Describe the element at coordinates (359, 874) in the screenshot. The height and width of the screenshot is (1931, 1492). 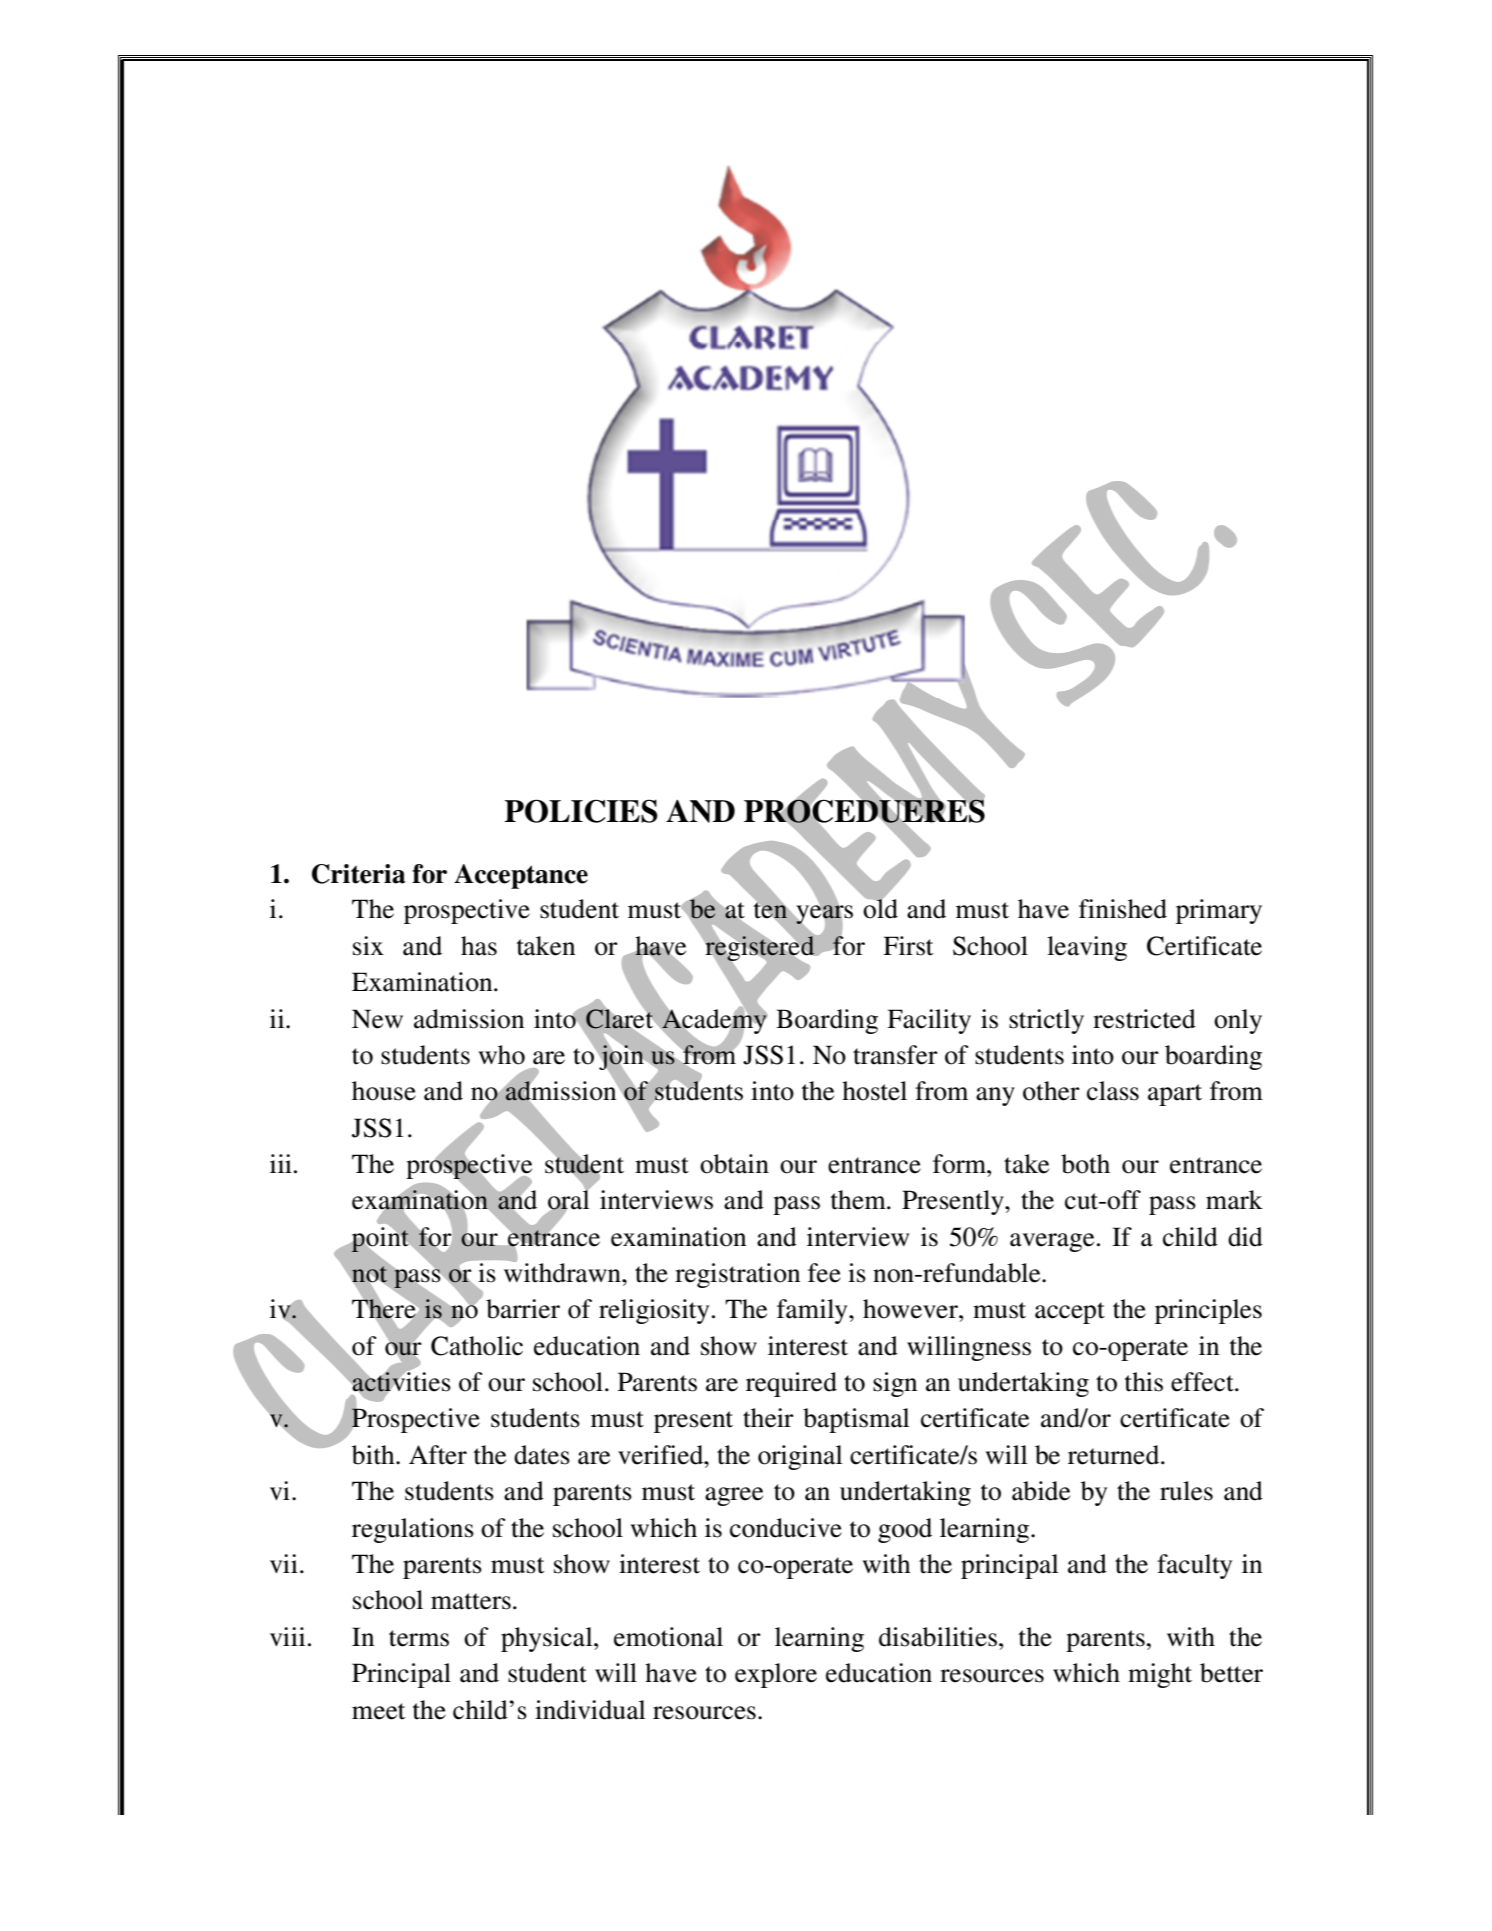
I see `Criteria` at that location.
